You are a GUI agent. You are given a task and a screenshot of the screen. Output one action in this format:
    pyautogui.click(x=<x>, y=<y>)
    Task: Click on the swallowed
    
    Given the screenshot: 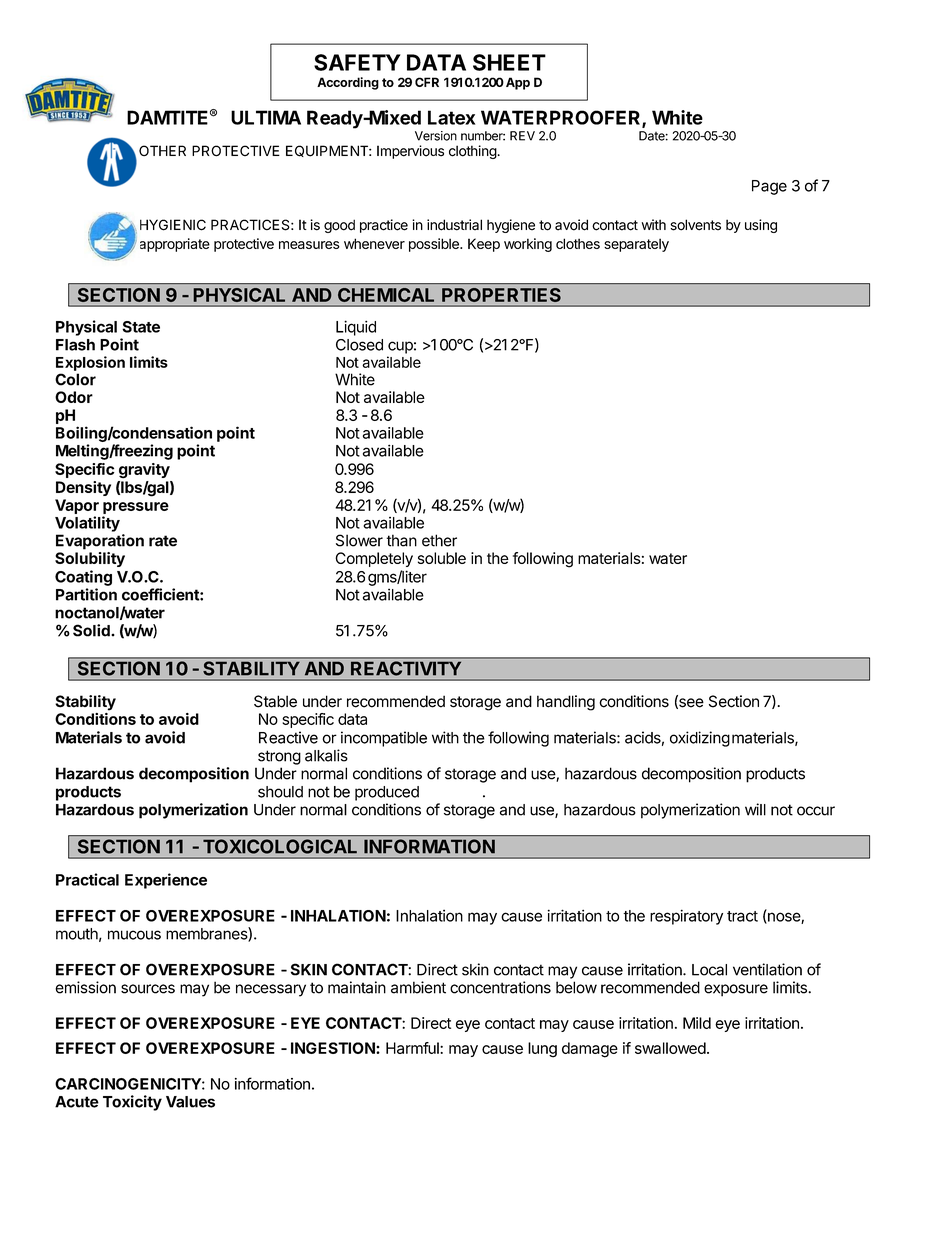 What is the action you would take?
    pyautogui.click(x=670, y=1048)
